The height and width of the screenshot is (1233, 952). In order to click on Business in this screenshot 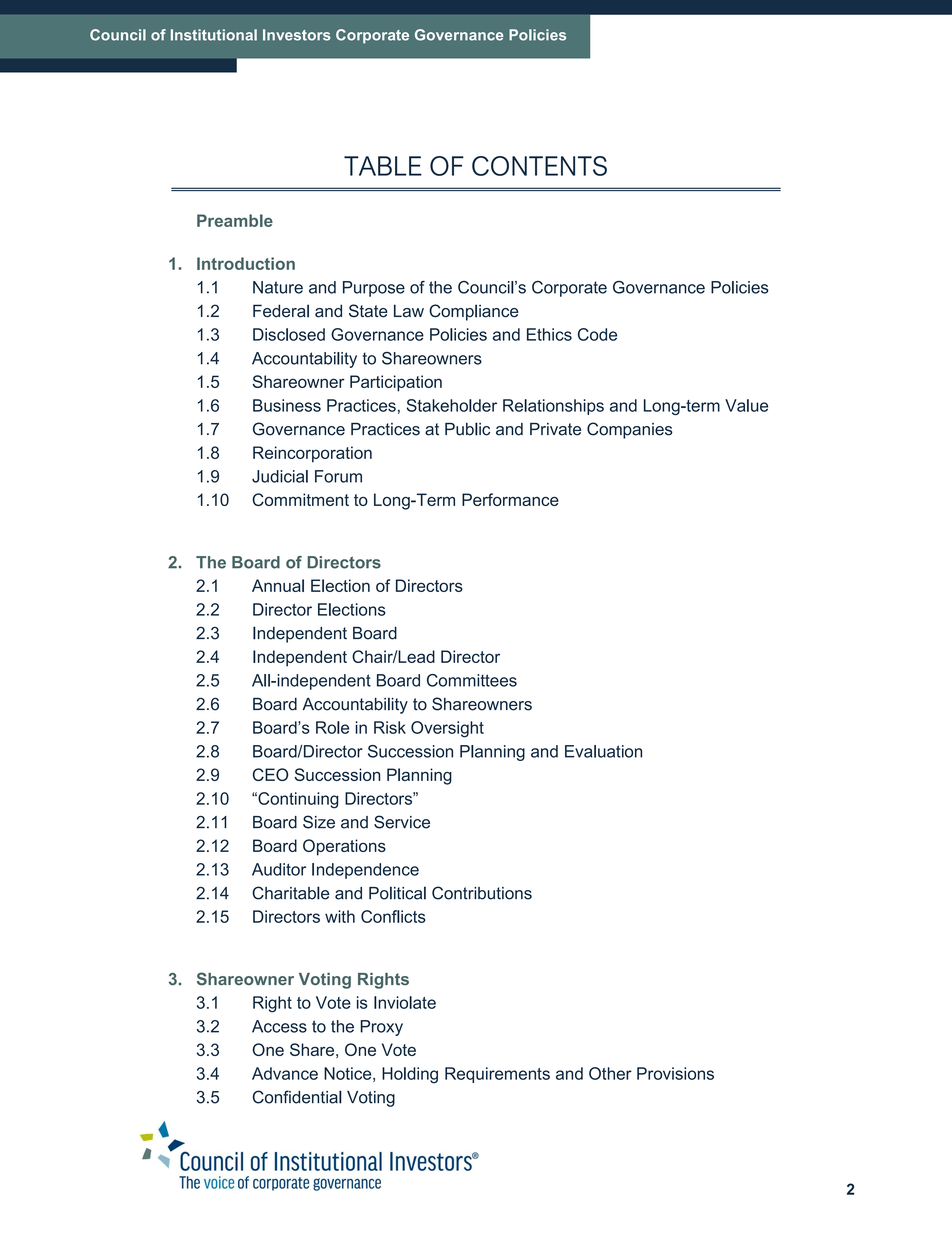, I will do `click(287, 405)`.
